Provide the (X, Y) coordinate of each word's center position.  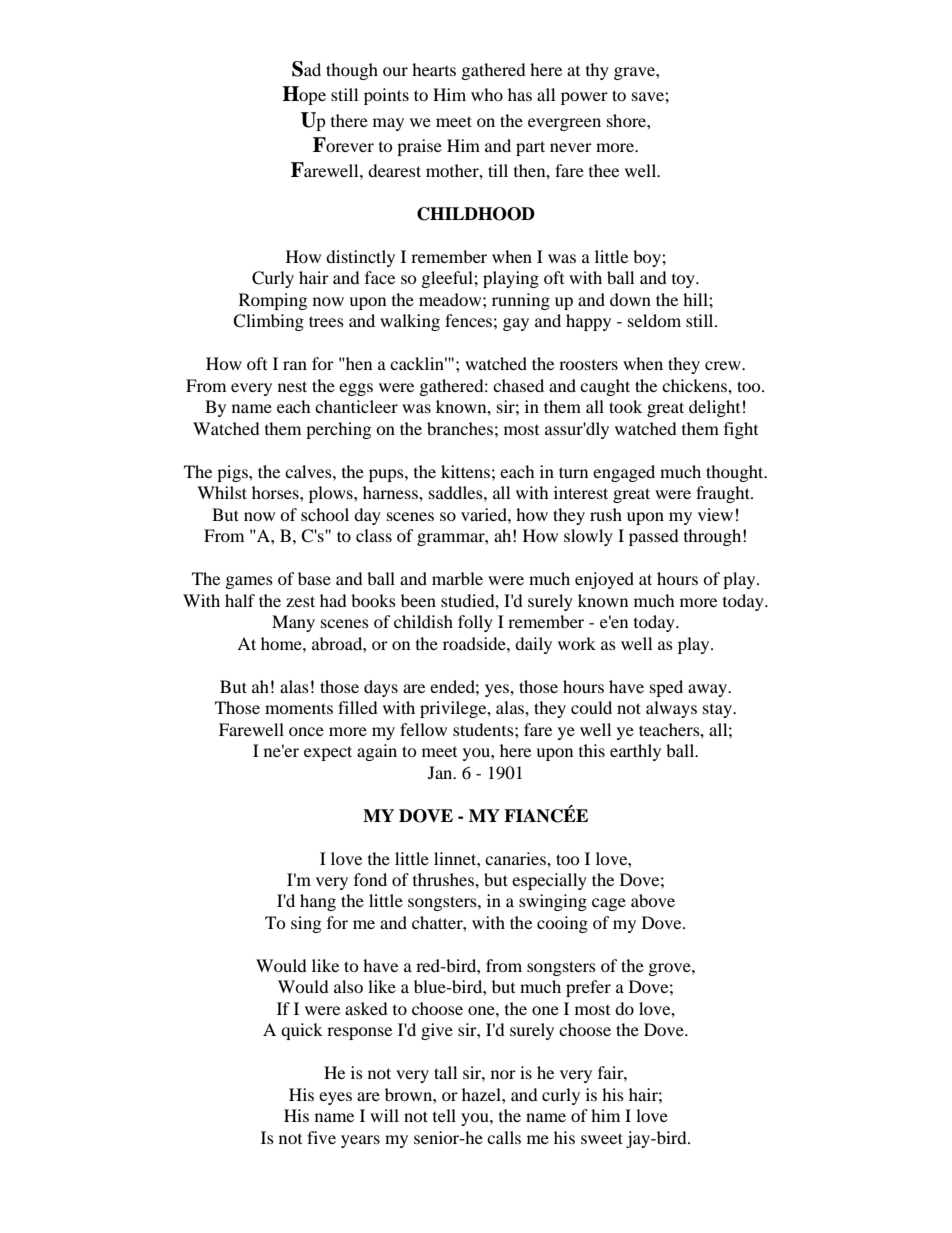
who (487, 94)
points (386, 96)
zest (300, 601)
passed (654, 537)
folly (475, 623)
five (321, 1137)
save (649, 96)
